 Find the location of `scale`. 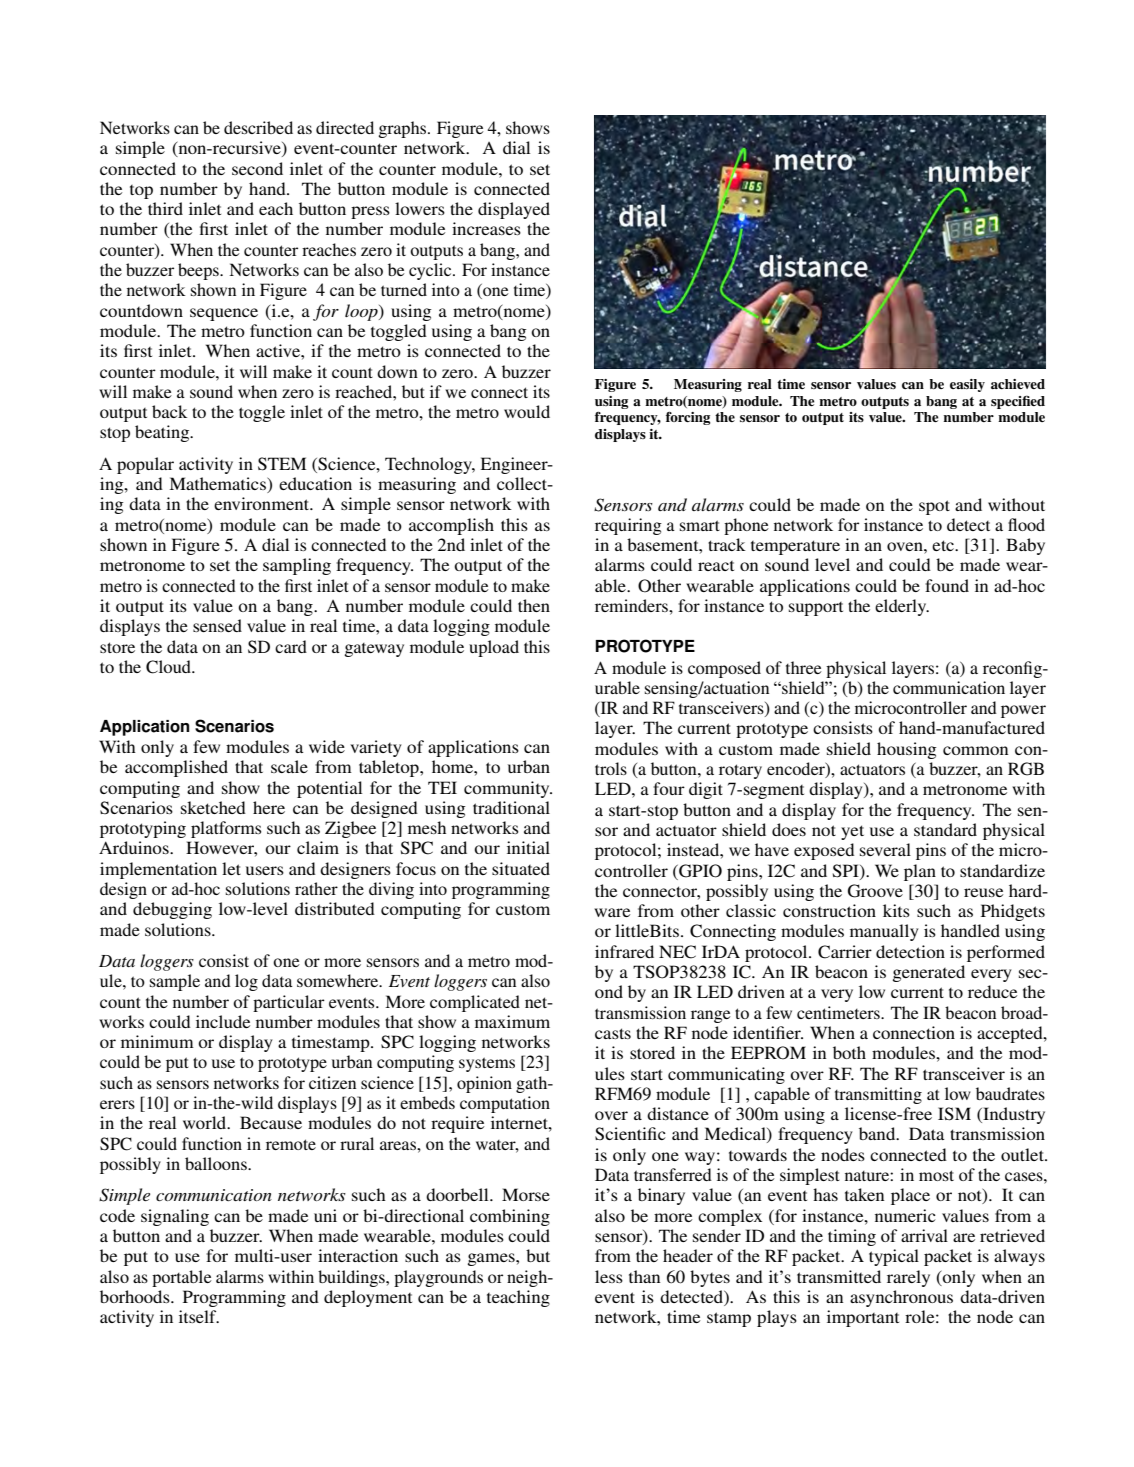

scale is located at coordinates (289, 766).
